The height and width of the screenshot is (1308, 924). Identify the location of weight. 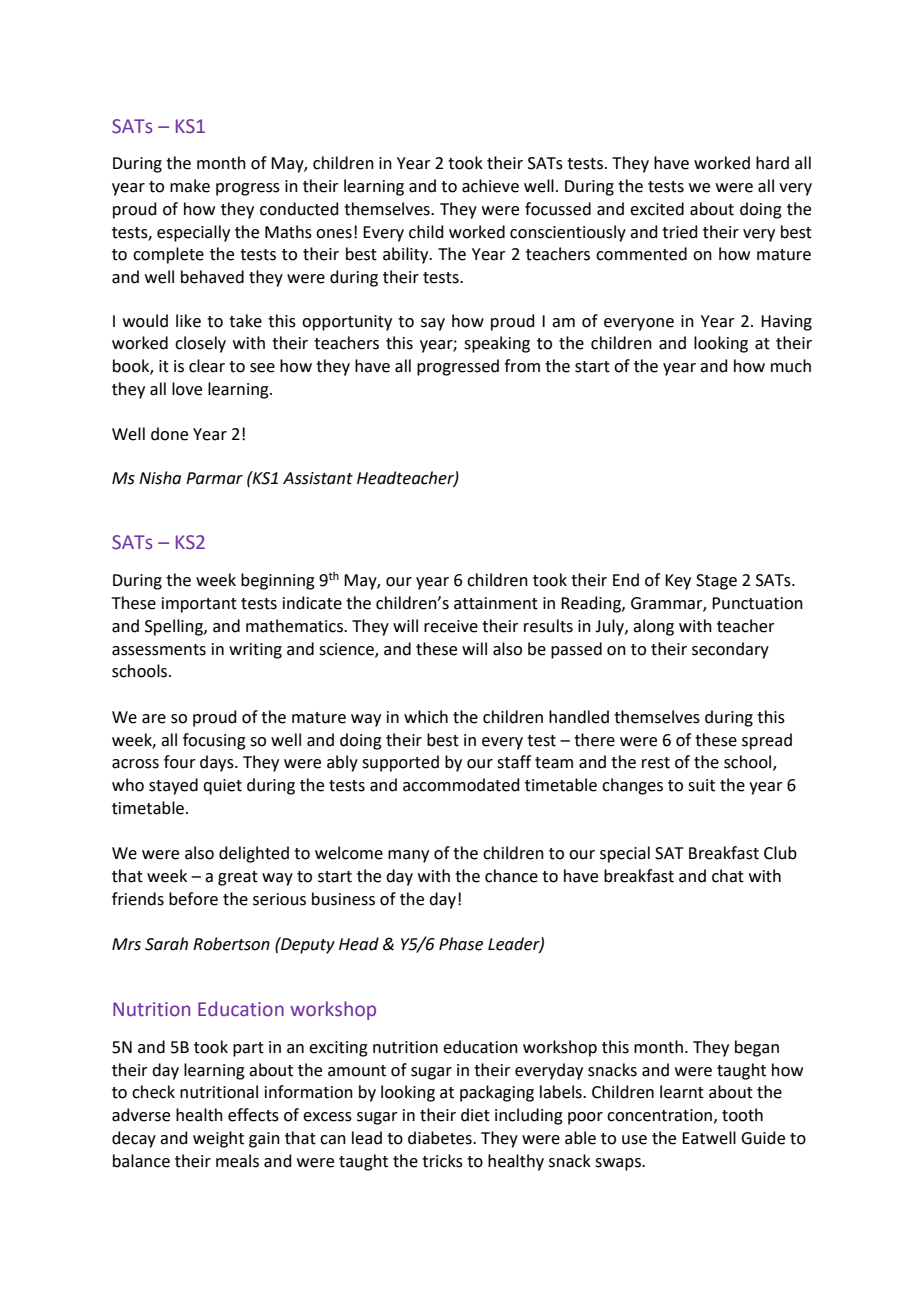
(218, 1139).
